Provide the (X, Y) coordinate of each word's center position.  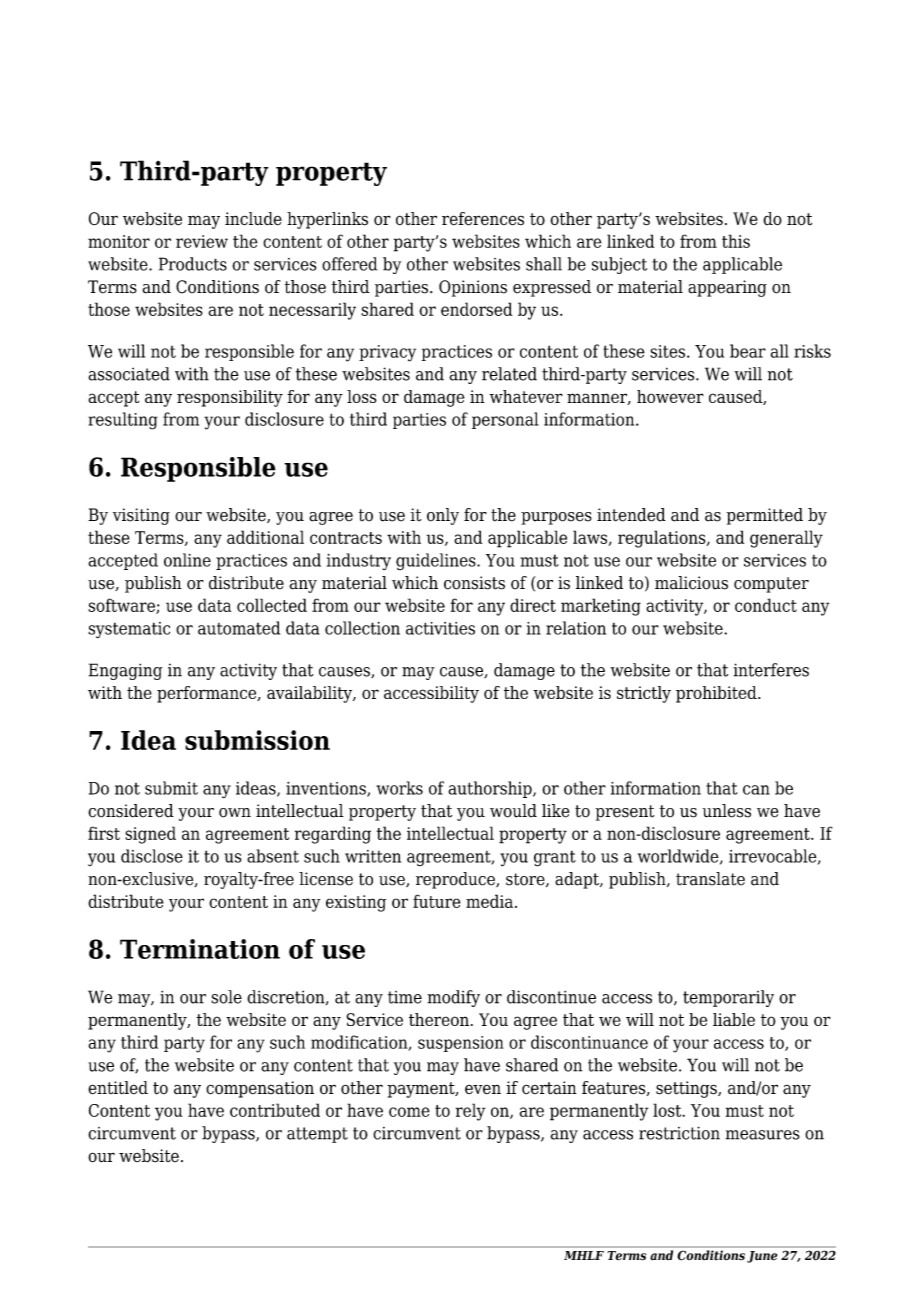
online (187, 560)
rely (470, 1112)
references (483, 219)
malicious (691, 583)
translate (710, 879)
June (762, 1257)
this (736, 241)
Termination (200, 949)
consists (474, 583)
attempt (317, 1135)
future (437, 901)
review (202, 241)
